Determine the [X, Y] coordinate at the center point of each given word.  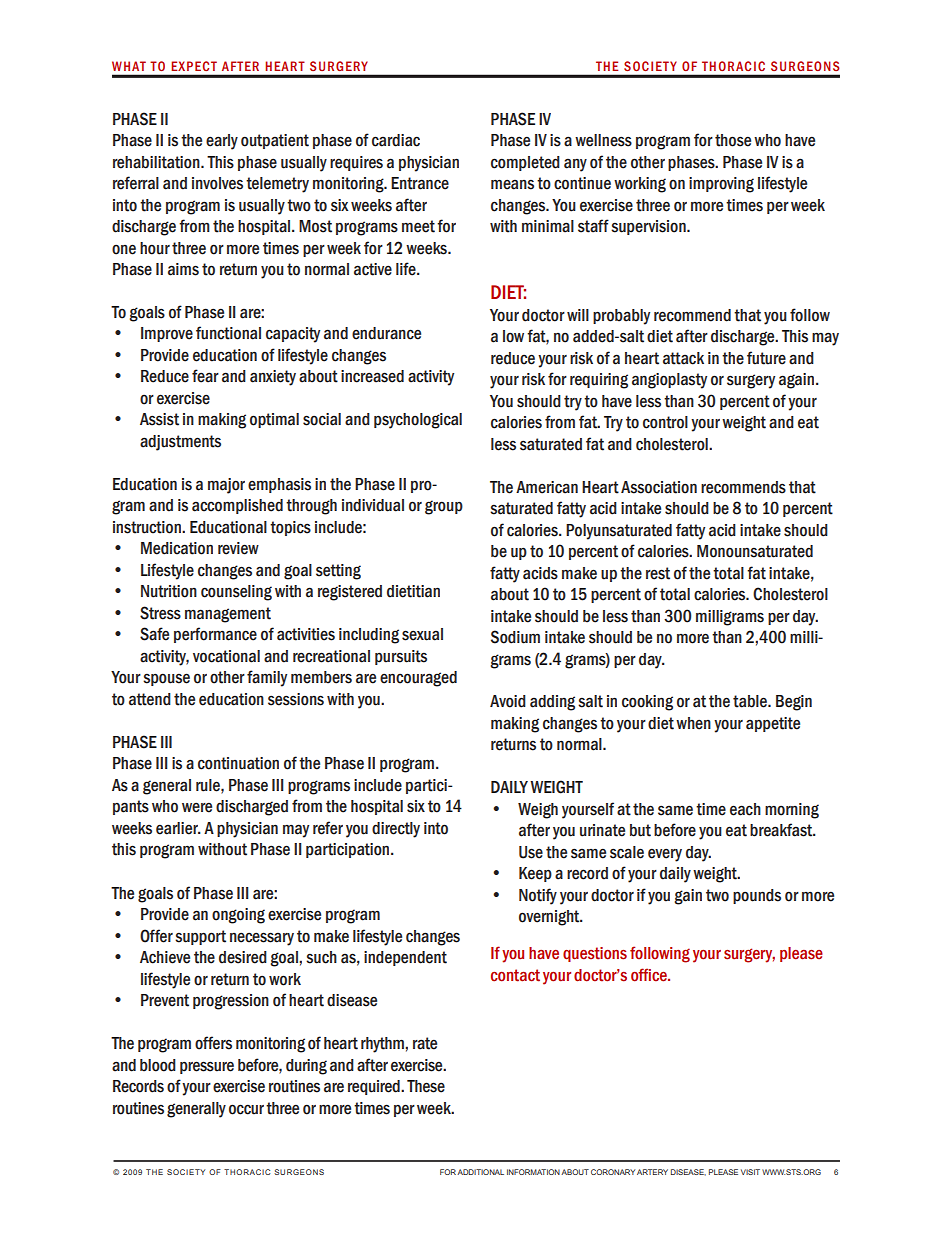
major [226, 486]
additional [480, 1172]
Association [659, 487]
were [197, 808]
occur [246, 1109]
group [444, 507]
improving [721, 185]
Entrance [420, 183]
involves [217, 183]
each [745, 809]
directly [396, 830]
